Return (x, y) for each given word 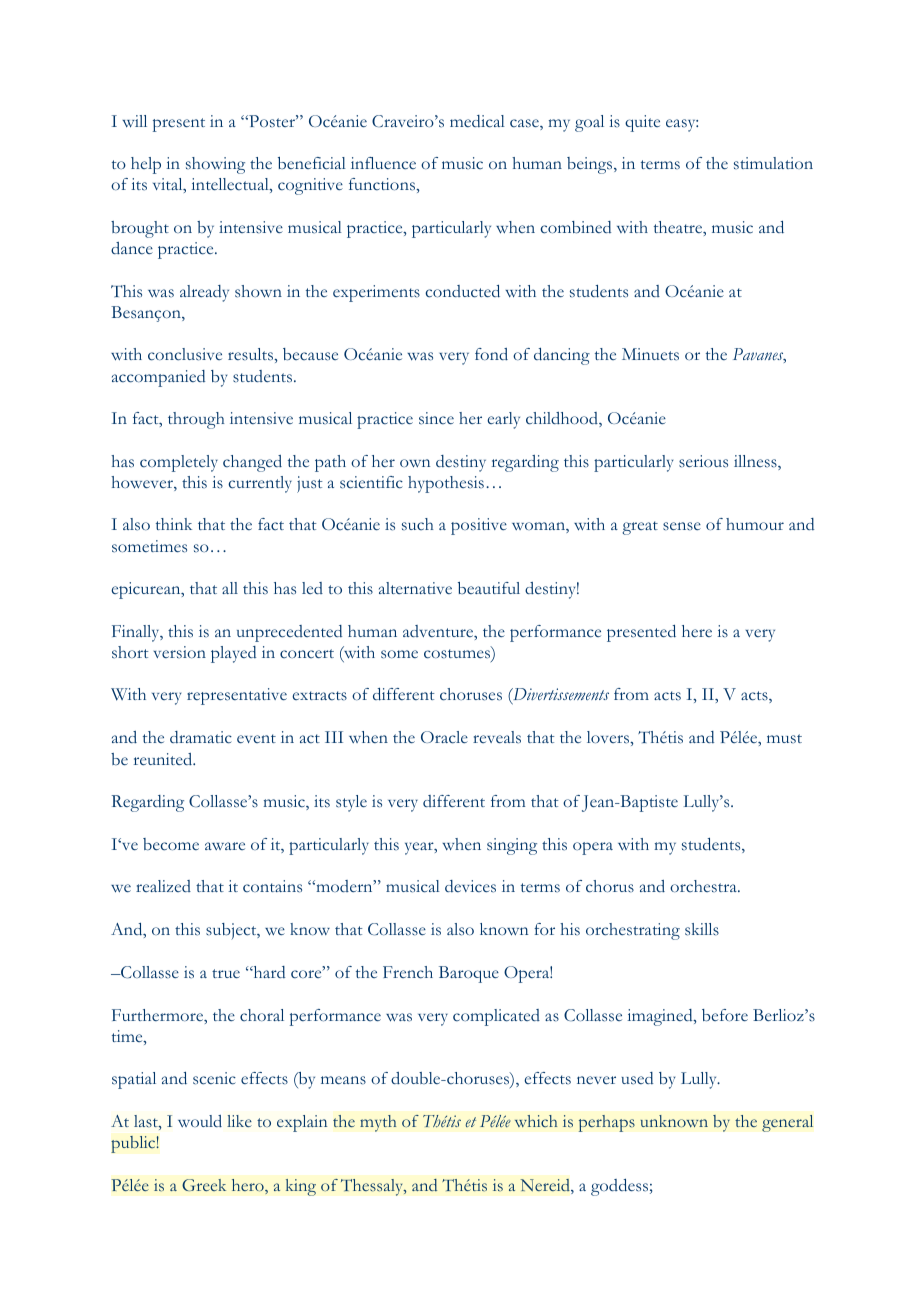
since (436, 418)
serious (703, 461)
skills (702, 929)
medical (477, 121)
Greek (204, 1185)
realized (163, 886)
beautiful (489, 588)
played (233, 654)
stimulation (773, 163)
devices (470, 886)
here (697, 631)
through (196, 420)
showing (215, 165)
